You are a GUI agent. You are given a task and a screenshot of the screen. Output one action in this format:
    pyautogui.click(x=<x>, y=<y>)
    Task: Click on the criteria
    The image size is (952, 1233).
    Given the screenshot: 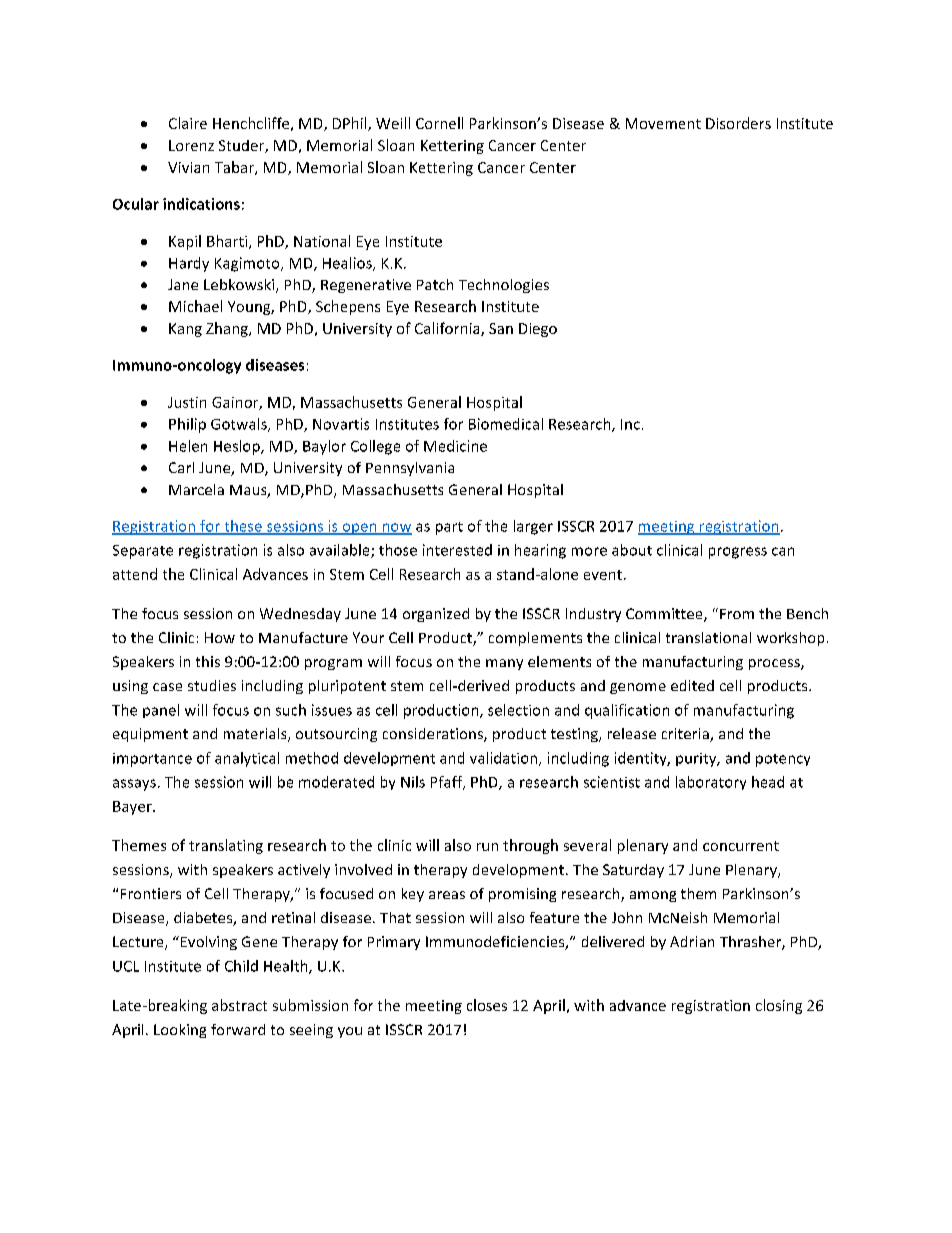 What is the action you would take?
    pyautogui.click(x=686, y=735)
